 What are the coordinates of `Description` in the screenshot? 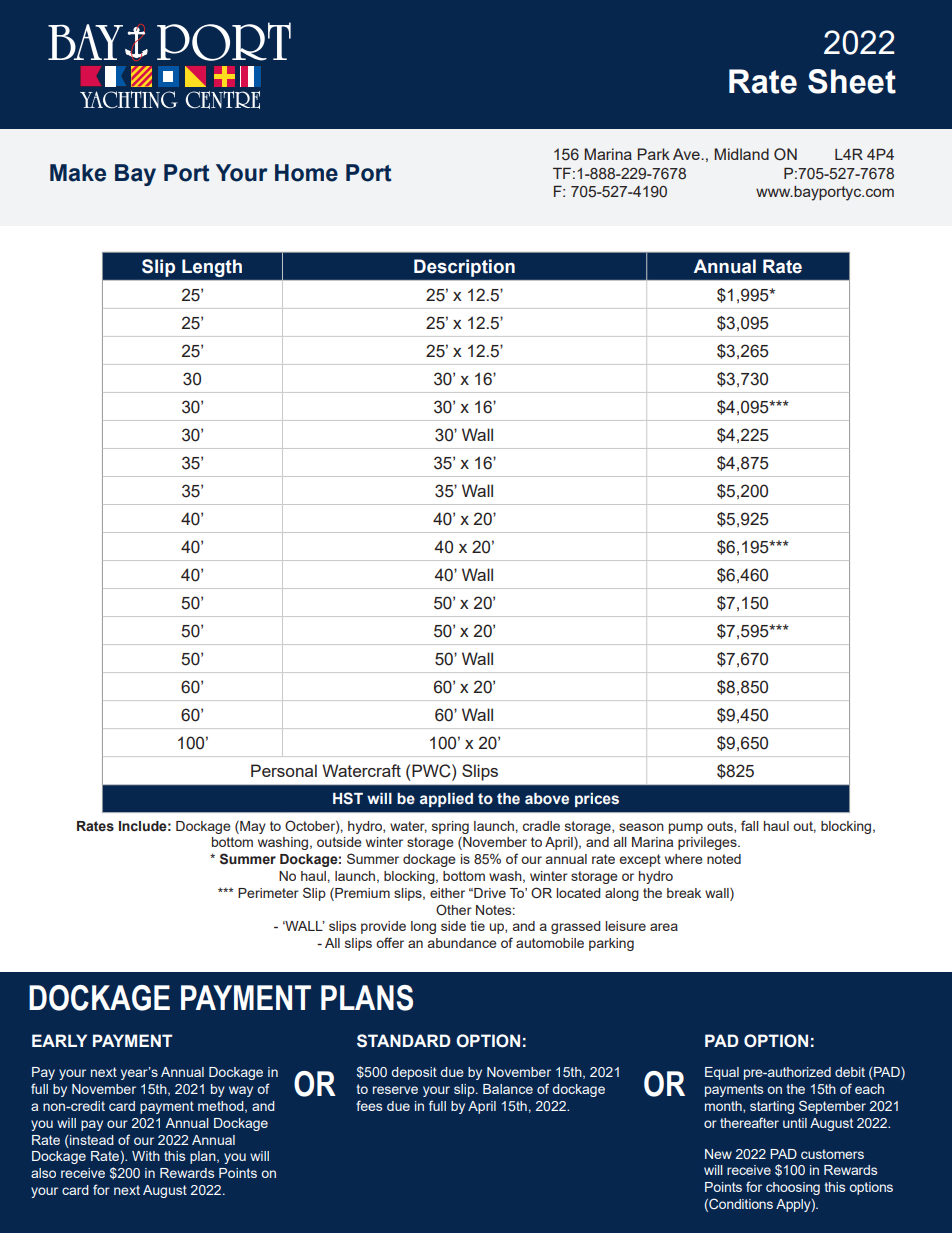 It's located at (464, 268).
